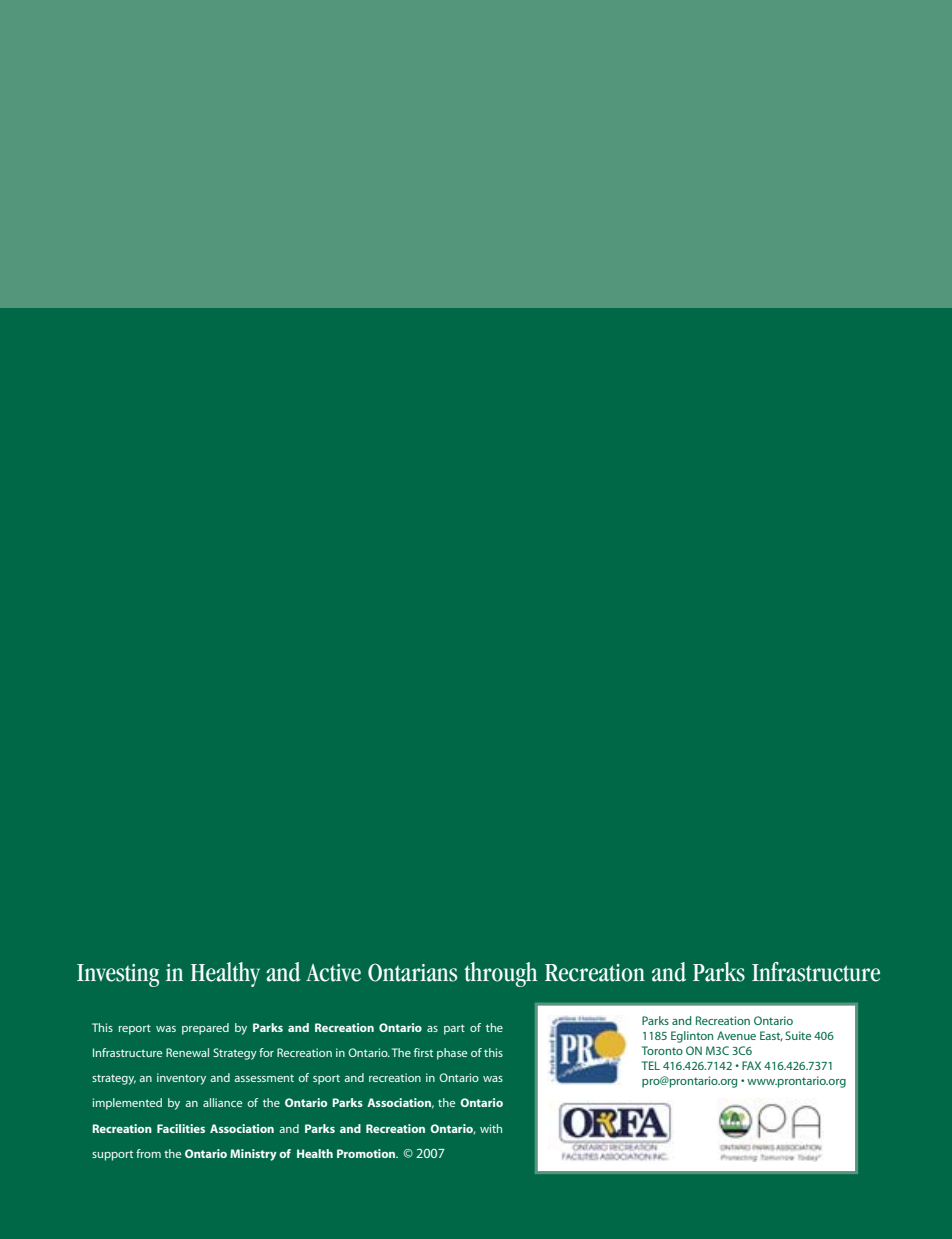 The image size is (952, 1239). What do you see at coordinates (736, 1035) in the screenshot?
I see `Avenue` at bounding box center [736, 1035].
